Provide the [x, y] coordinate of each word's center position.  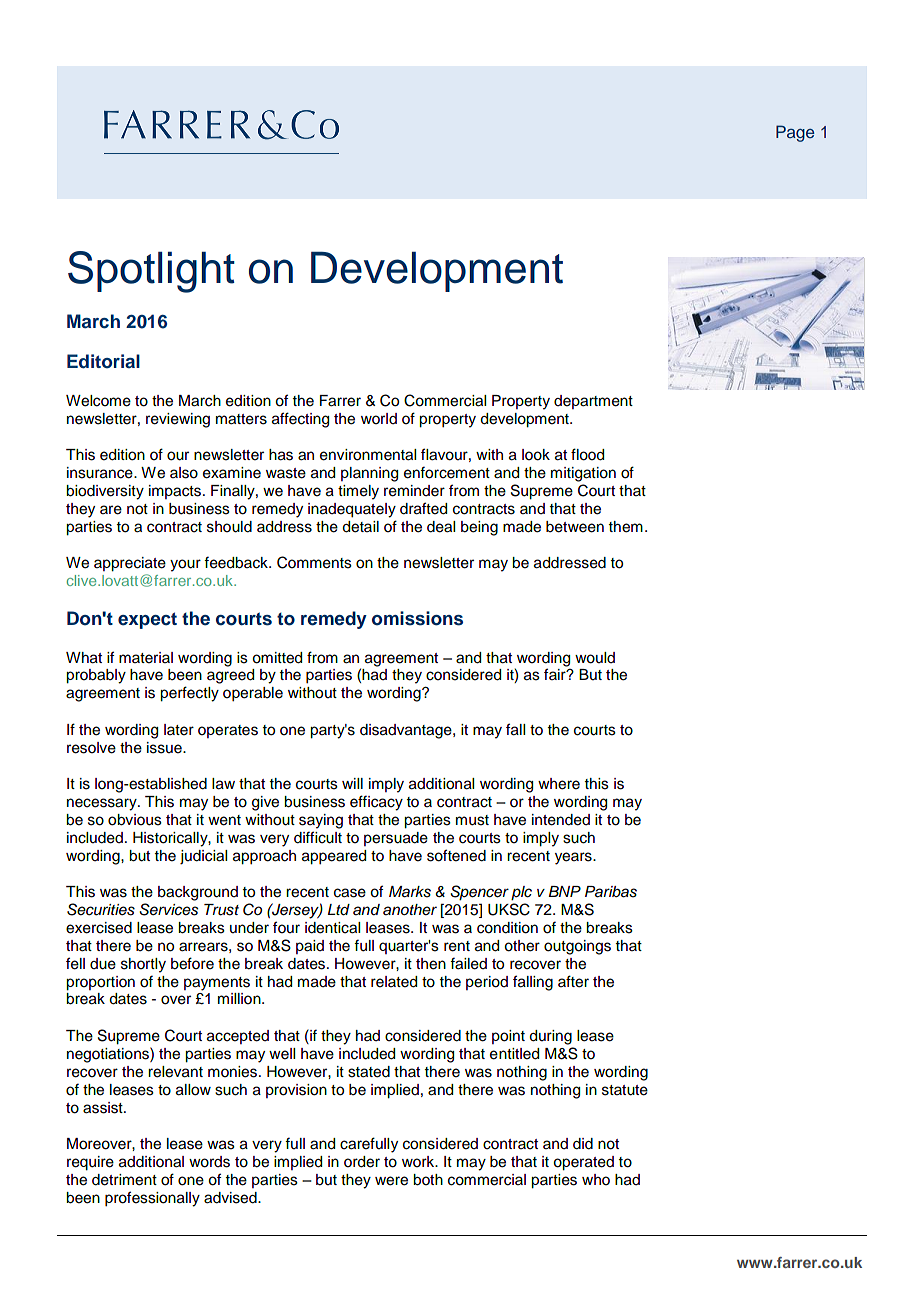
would [595, 658]
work [419, 1162]
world [379, 419]
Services [168, 909]
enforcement [447, 472]
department [593, 402]
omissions [417, 618]
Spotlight [151, 272]
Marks [410, 892]
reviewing [178, 420]
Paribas [611, 892]
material [146, 658]
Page [795, 133]
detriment [124, 1180]
